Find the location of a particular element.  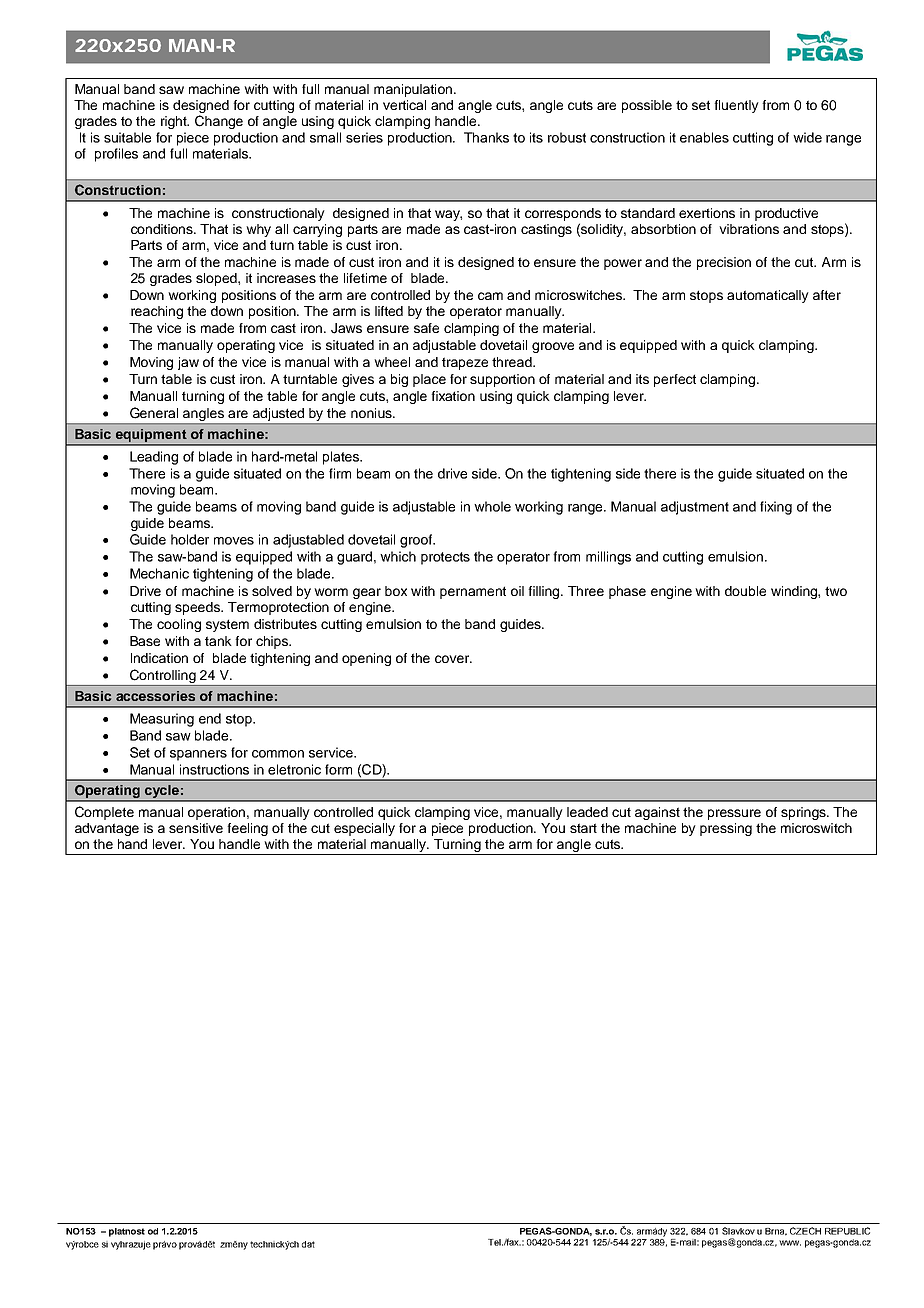

fixing is located at coordinates (776, 508).
